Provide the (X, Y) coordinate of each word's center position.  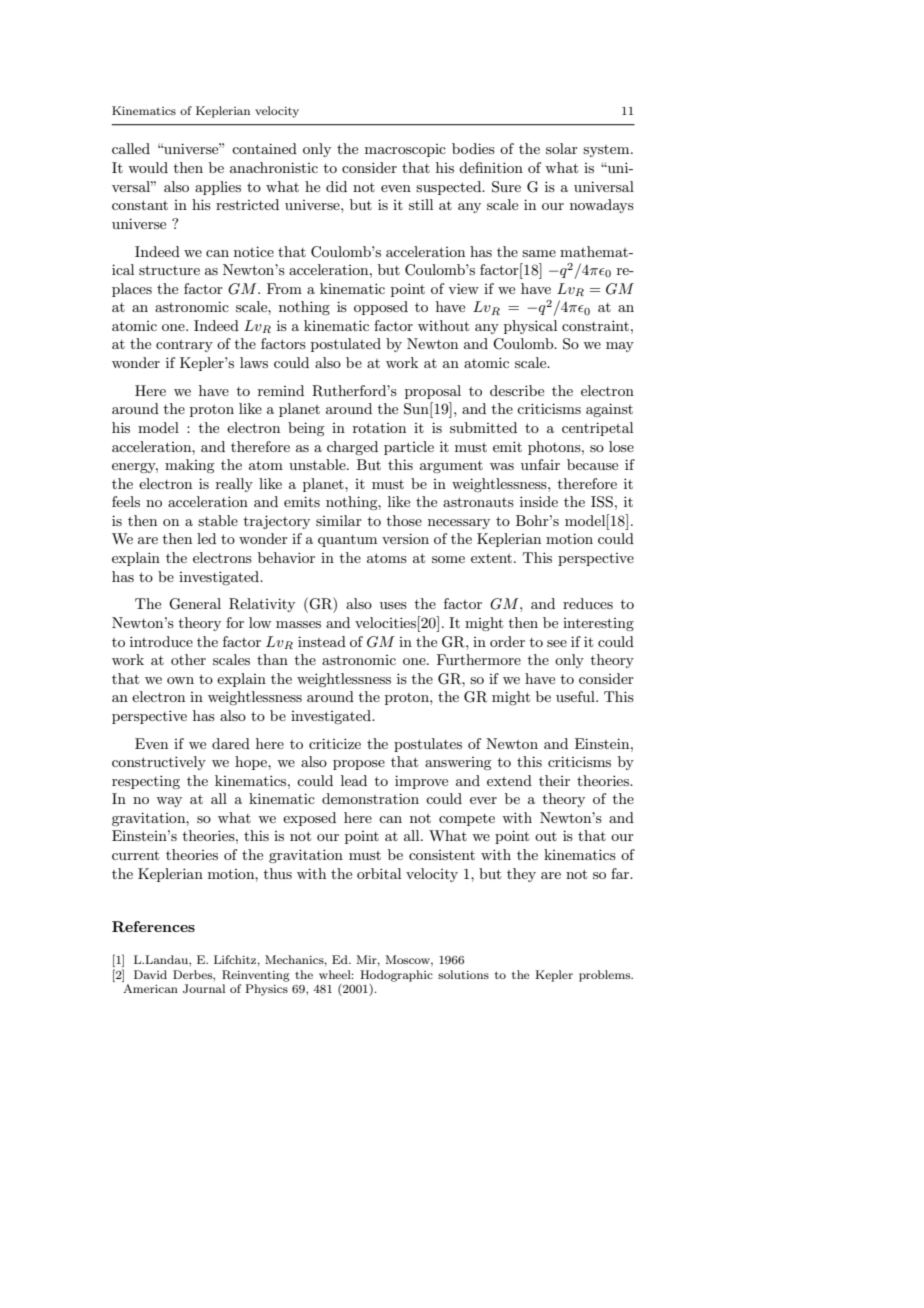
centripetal (597, 429)
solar (562, 148)
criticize (335, 743)
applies (218, 188)
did (336, 186)
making (189, 466)
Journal (204, 989)
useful (576, 696)
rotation (379, 428)
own (180, 680)
